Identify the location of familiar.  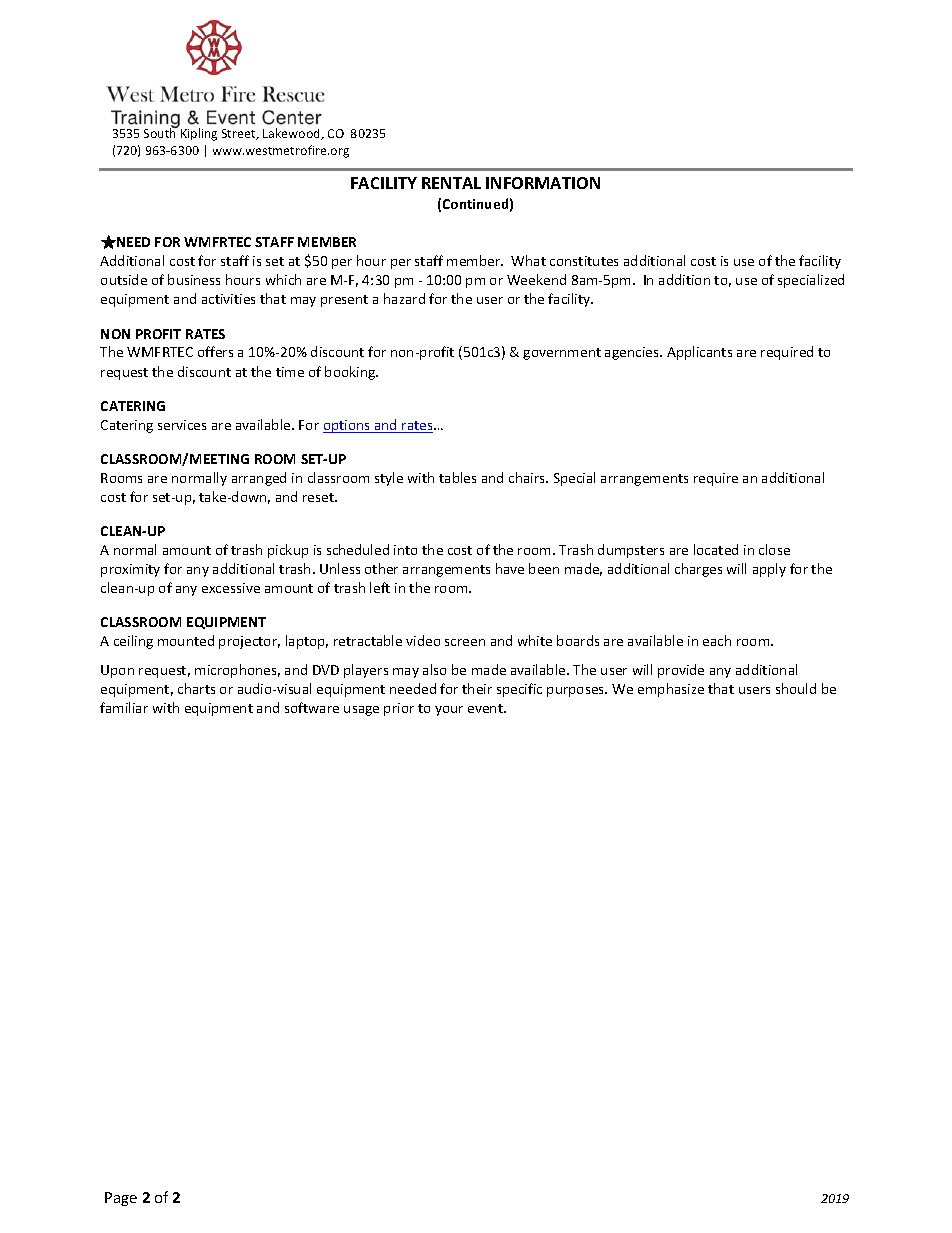
(124, 707).
